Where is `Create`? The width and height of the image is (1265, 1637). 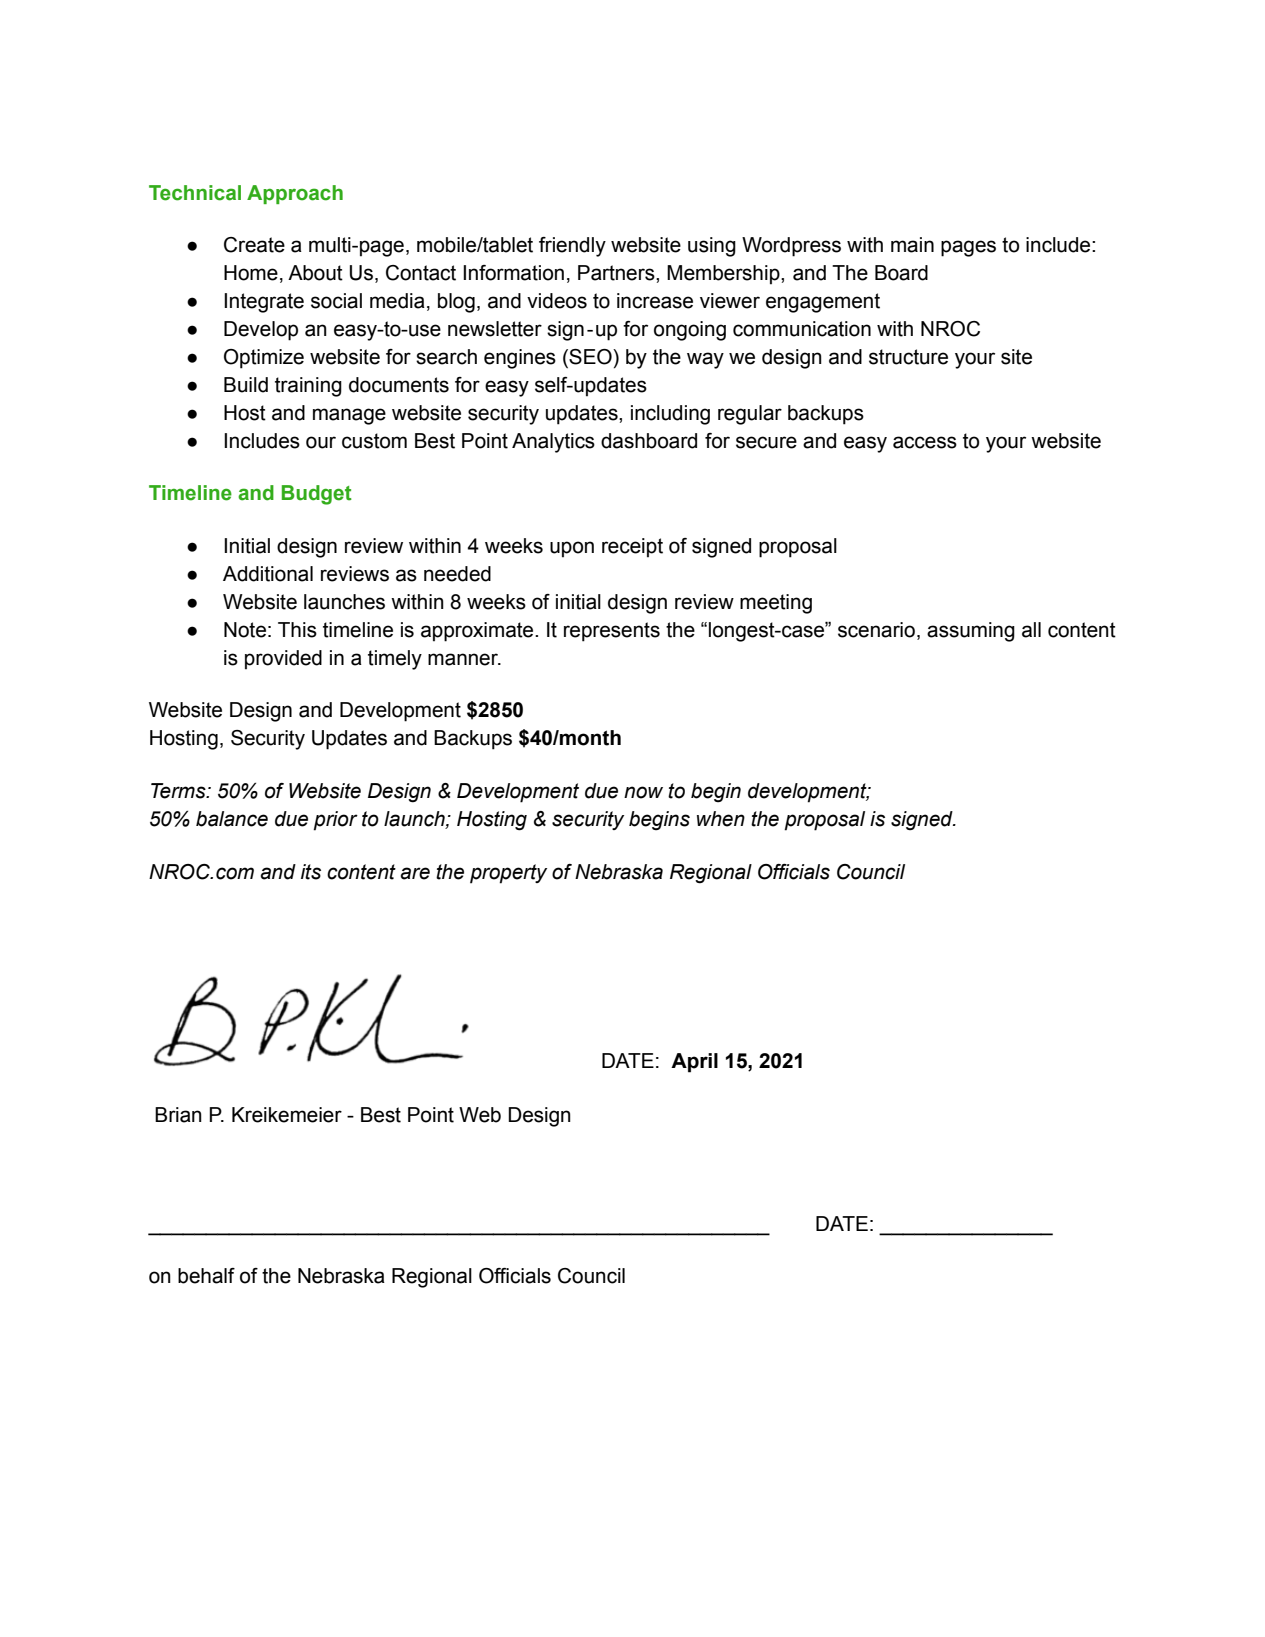
Create is located at coordinates (254, 245).
